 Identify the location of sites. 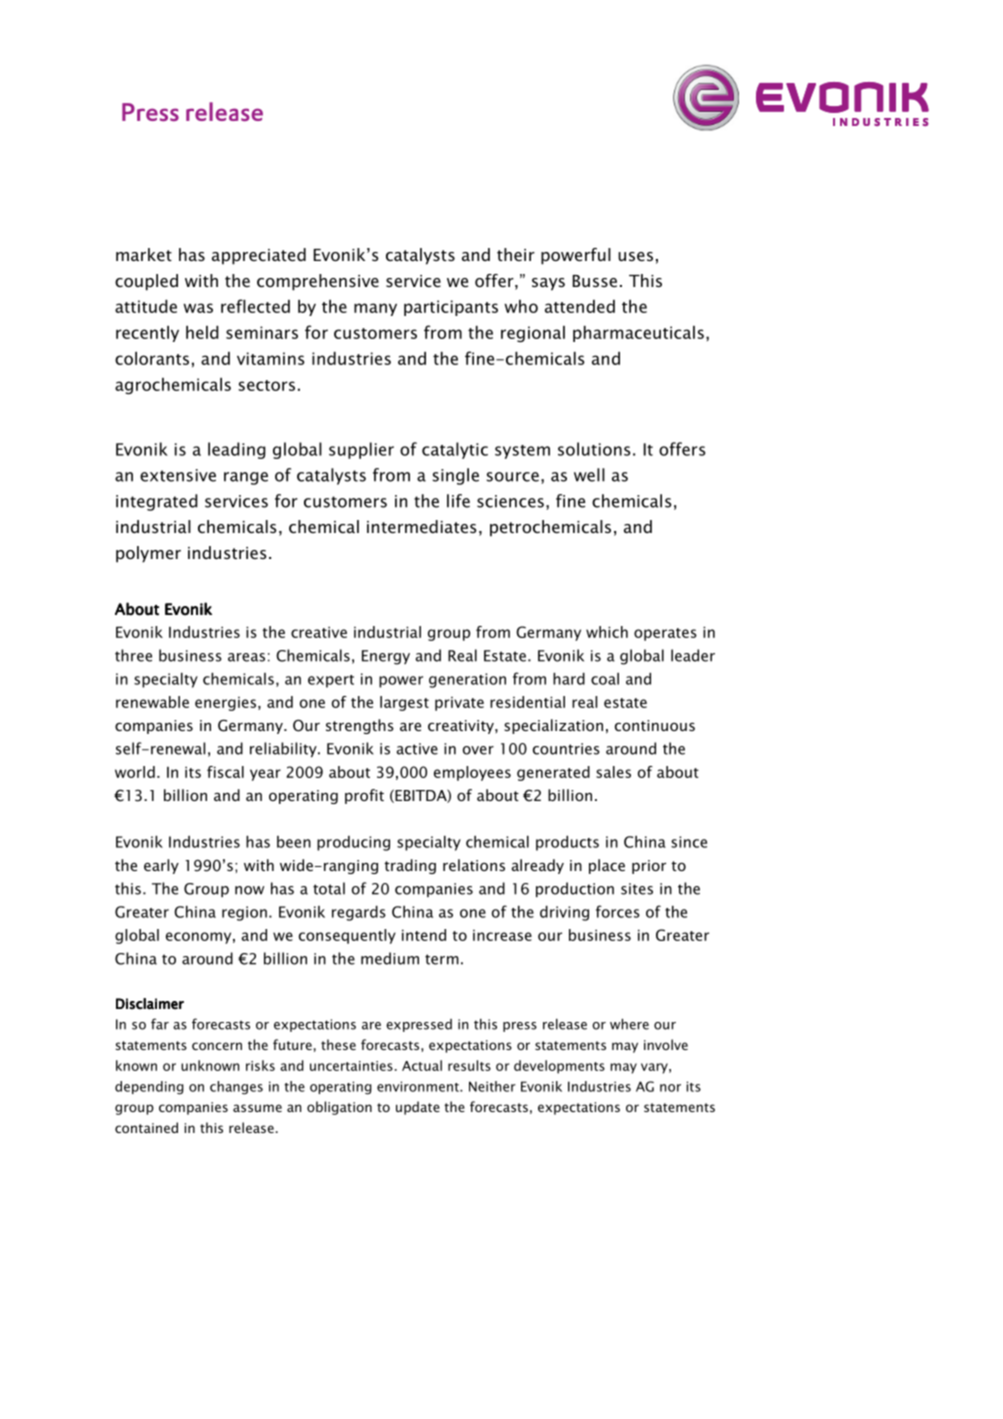
(637, 889).
